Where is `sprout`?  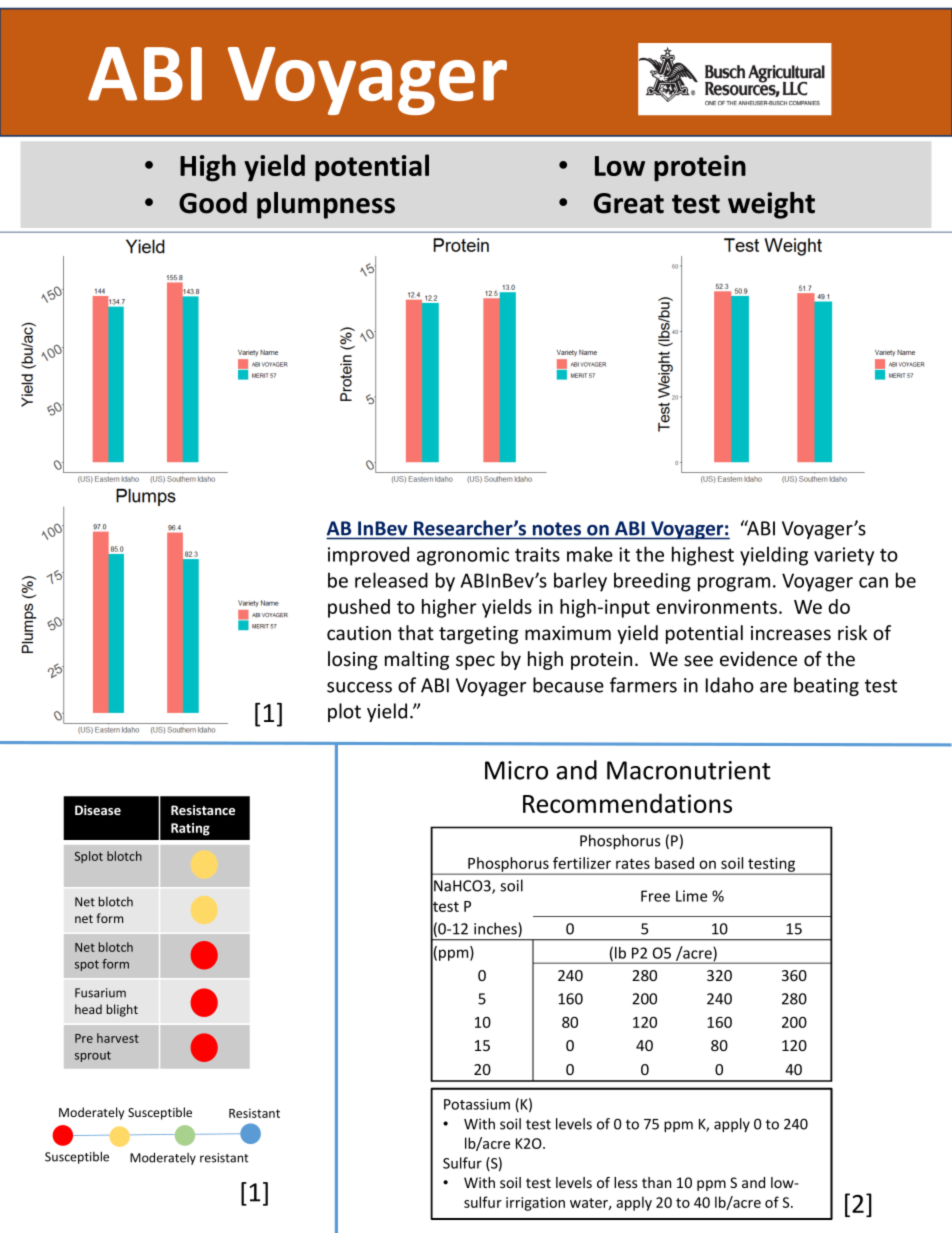
sprout is located at coordinates (93, 1056).
